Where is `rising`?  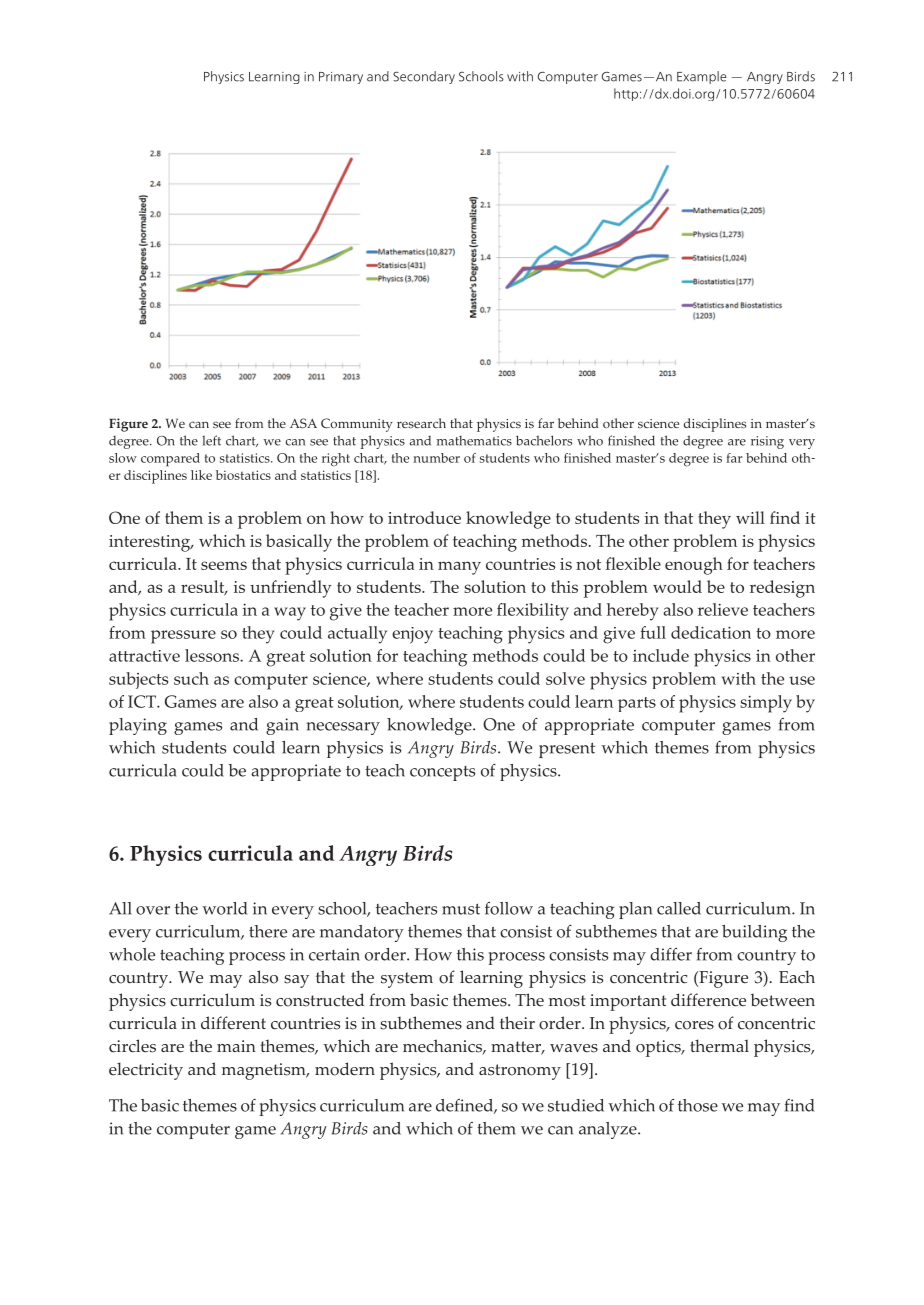
rising is located at coordinates (767, 442).
